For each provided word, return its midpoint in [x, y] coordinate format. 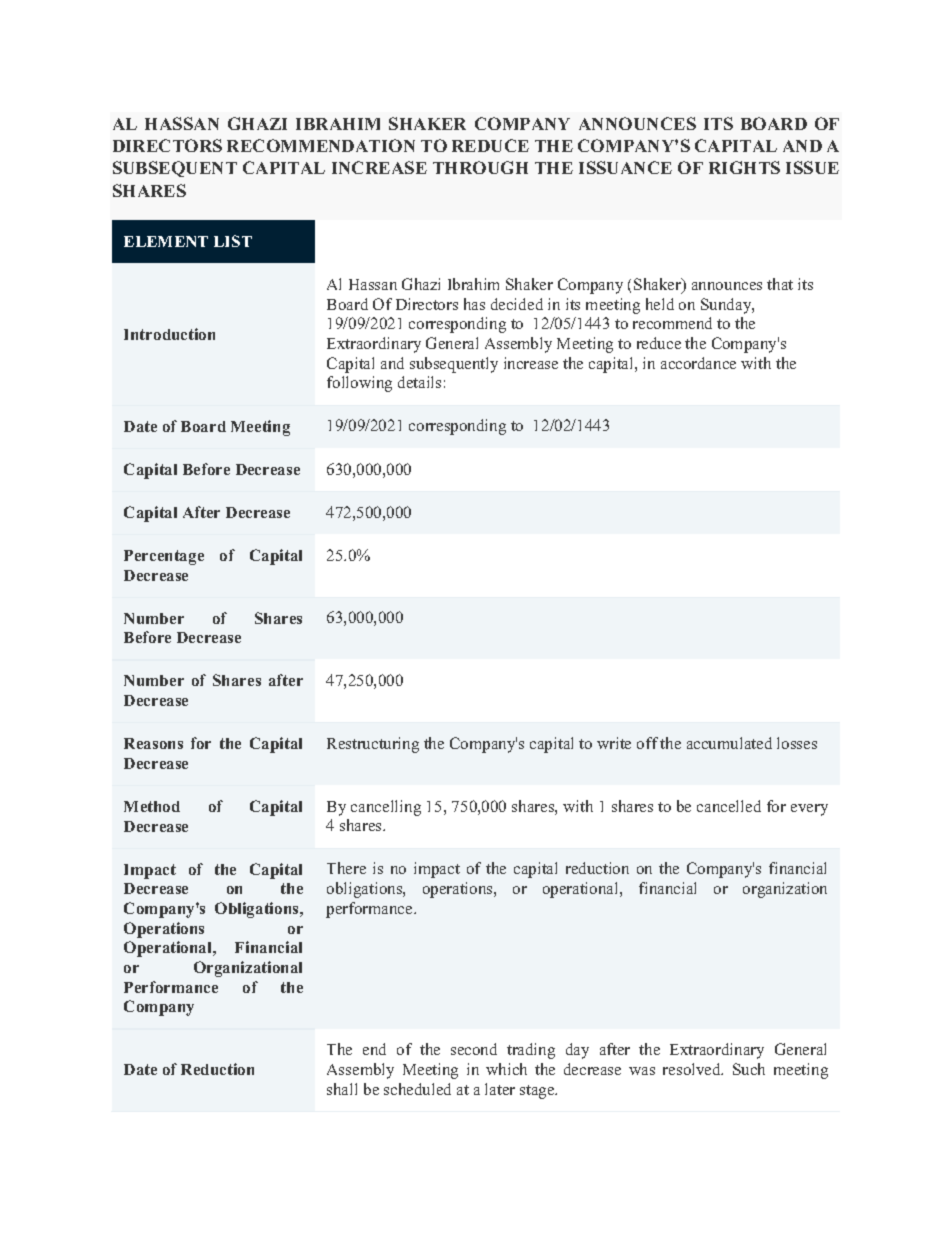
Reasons [153, 743]
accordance [698, 363]
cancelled [729, 806]
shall [342, 1089]
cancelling [386, 808]
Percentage [164, 557]
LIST [233, 241]
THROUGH [480, 167]
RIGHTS [744, 167]
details [419, 382]
